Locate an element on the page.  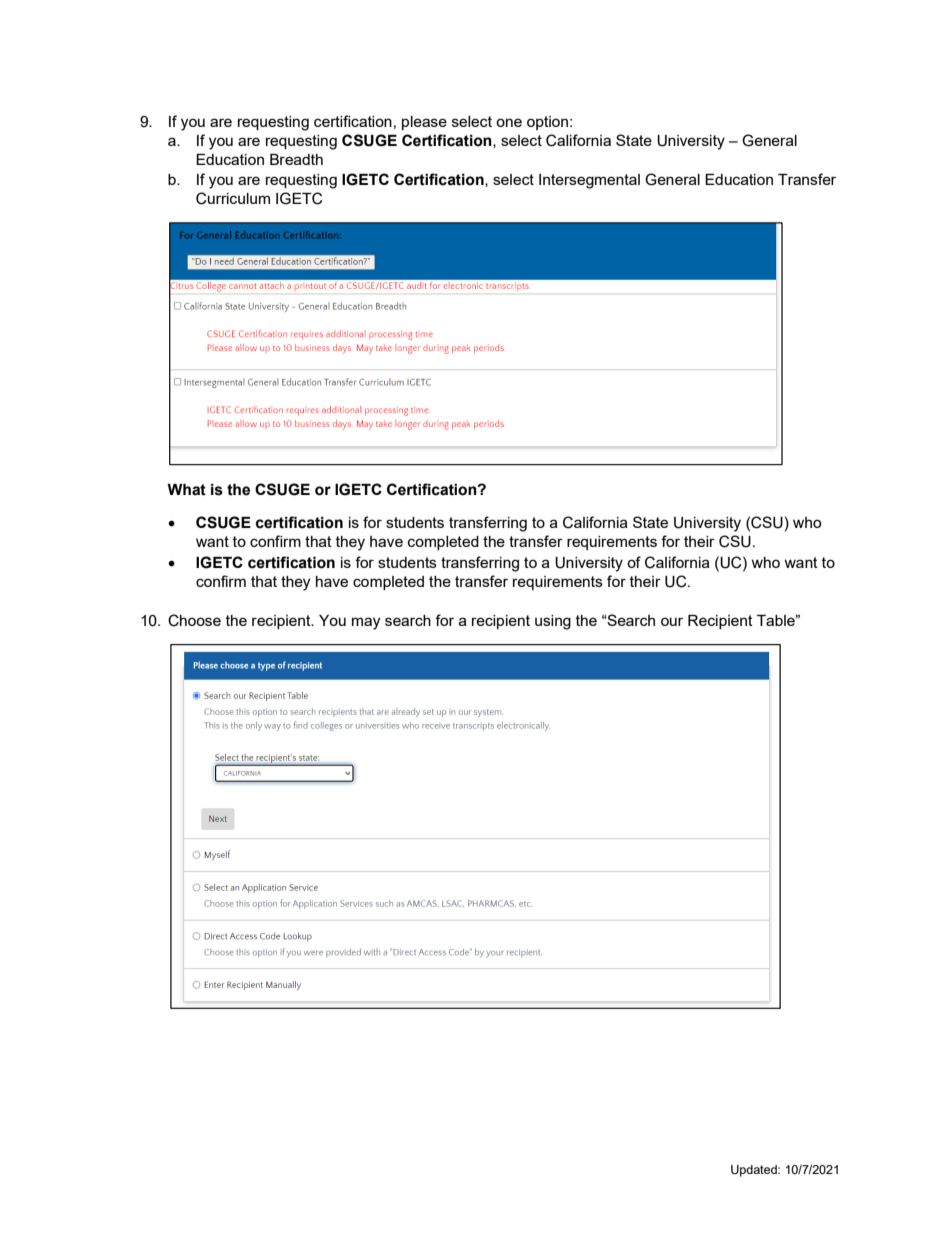
Choose is located at coordinates (194, 620).
